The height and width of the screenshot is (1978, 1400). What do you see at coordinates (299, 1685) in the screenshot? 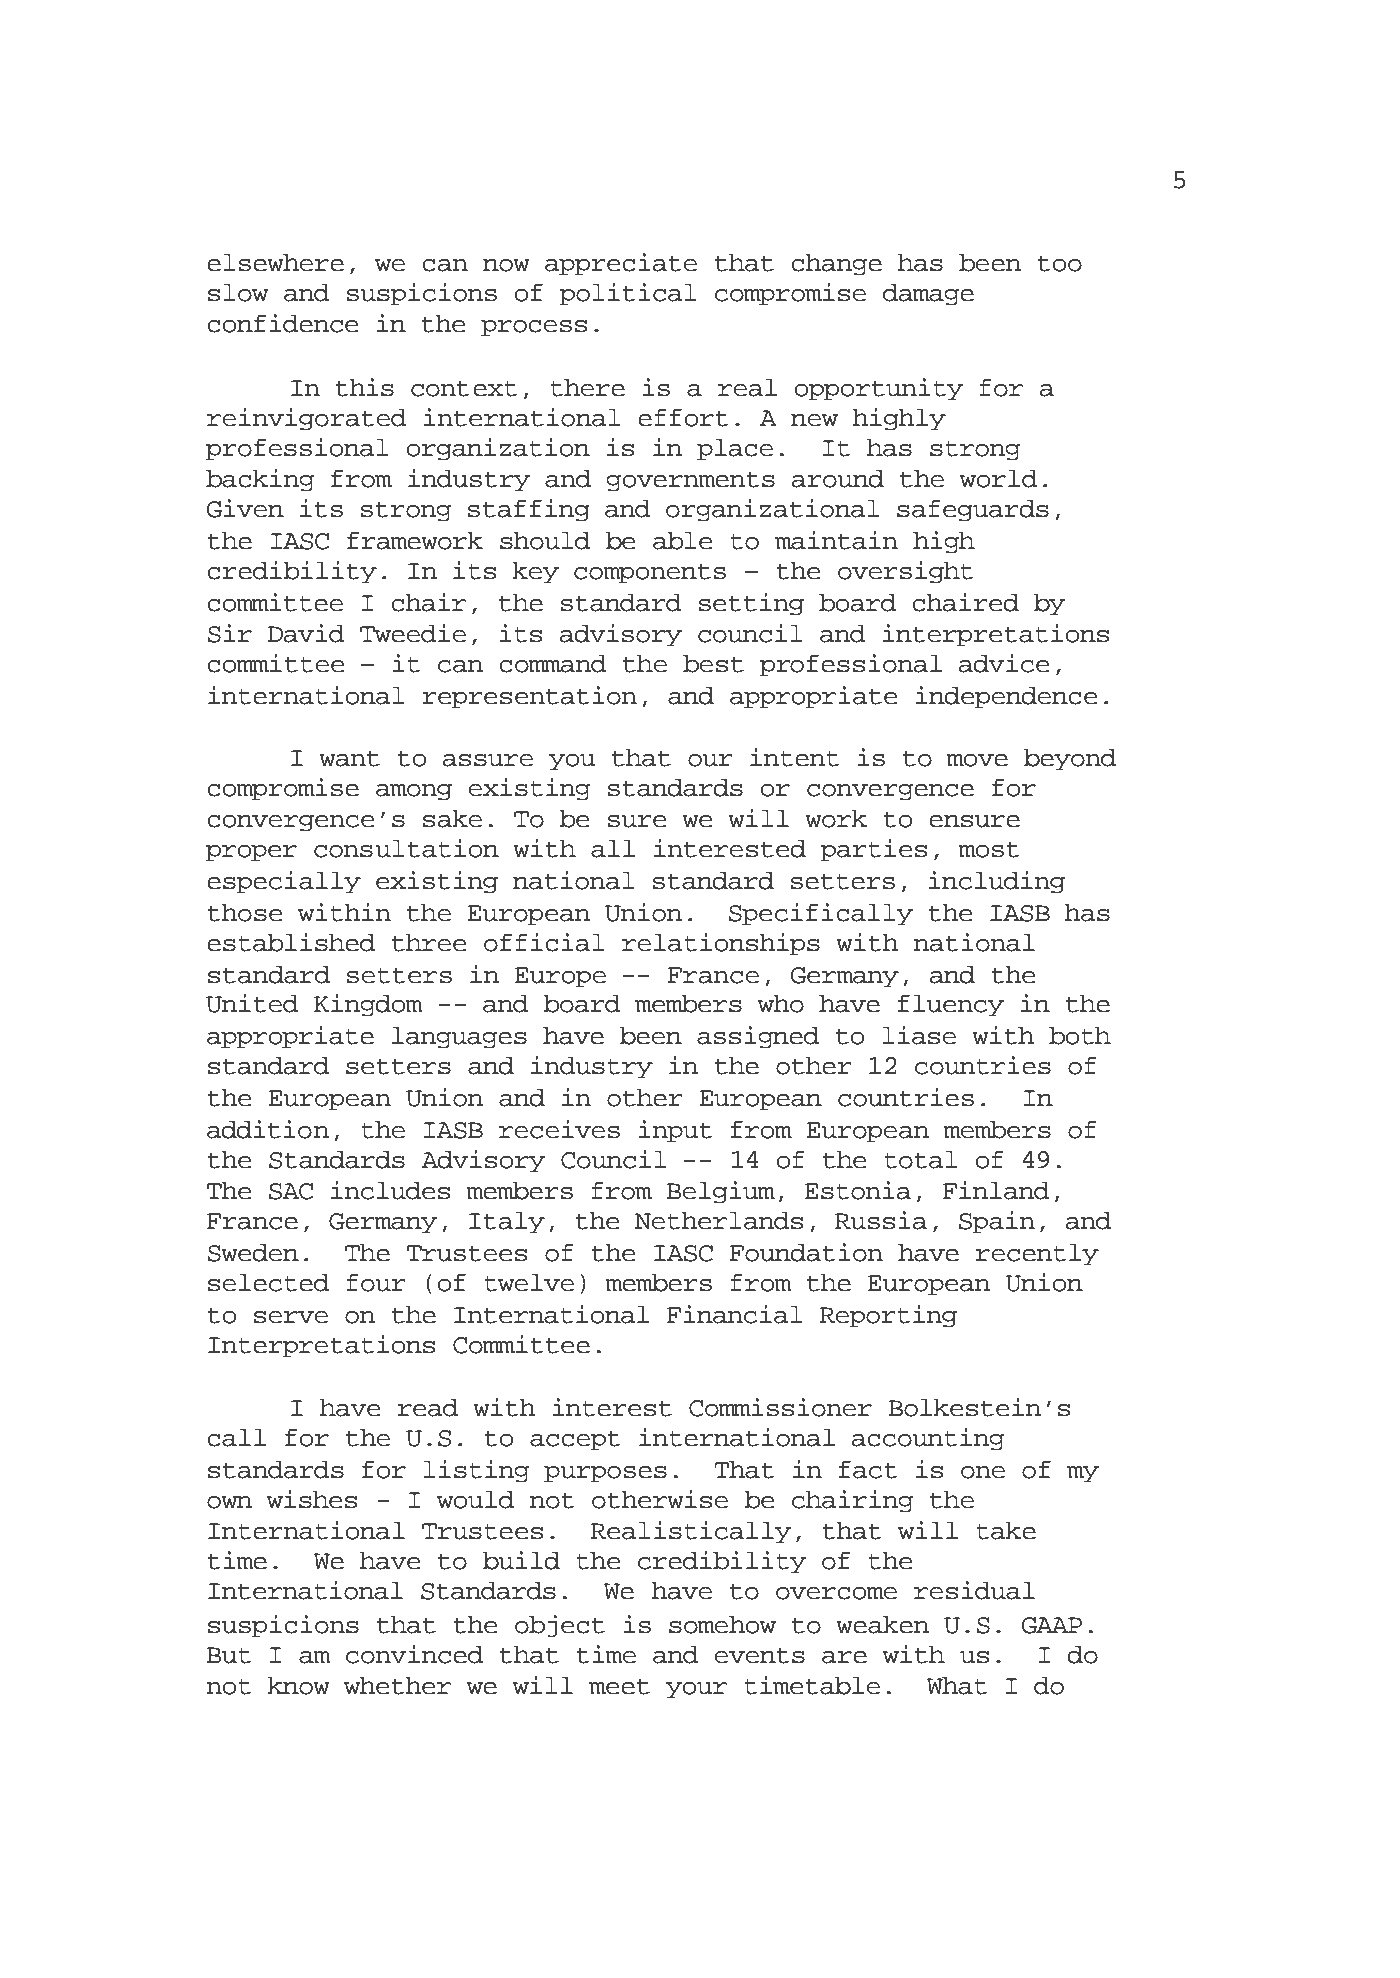
I see `know` at bounding box center [299, 1685].
